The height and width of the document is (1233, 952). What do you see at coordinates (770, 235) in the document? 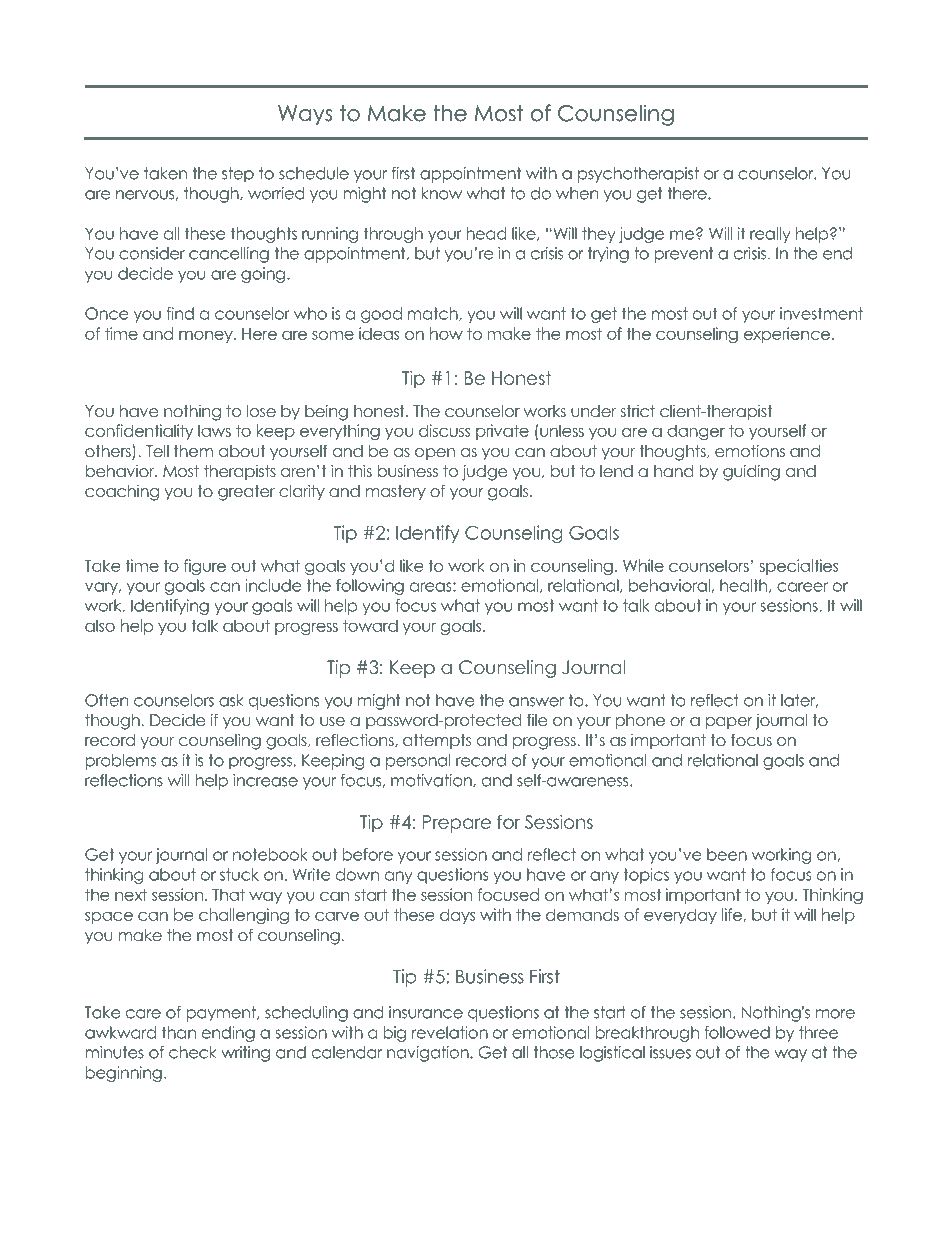
I see `really` at bounding box center [770, 235].
